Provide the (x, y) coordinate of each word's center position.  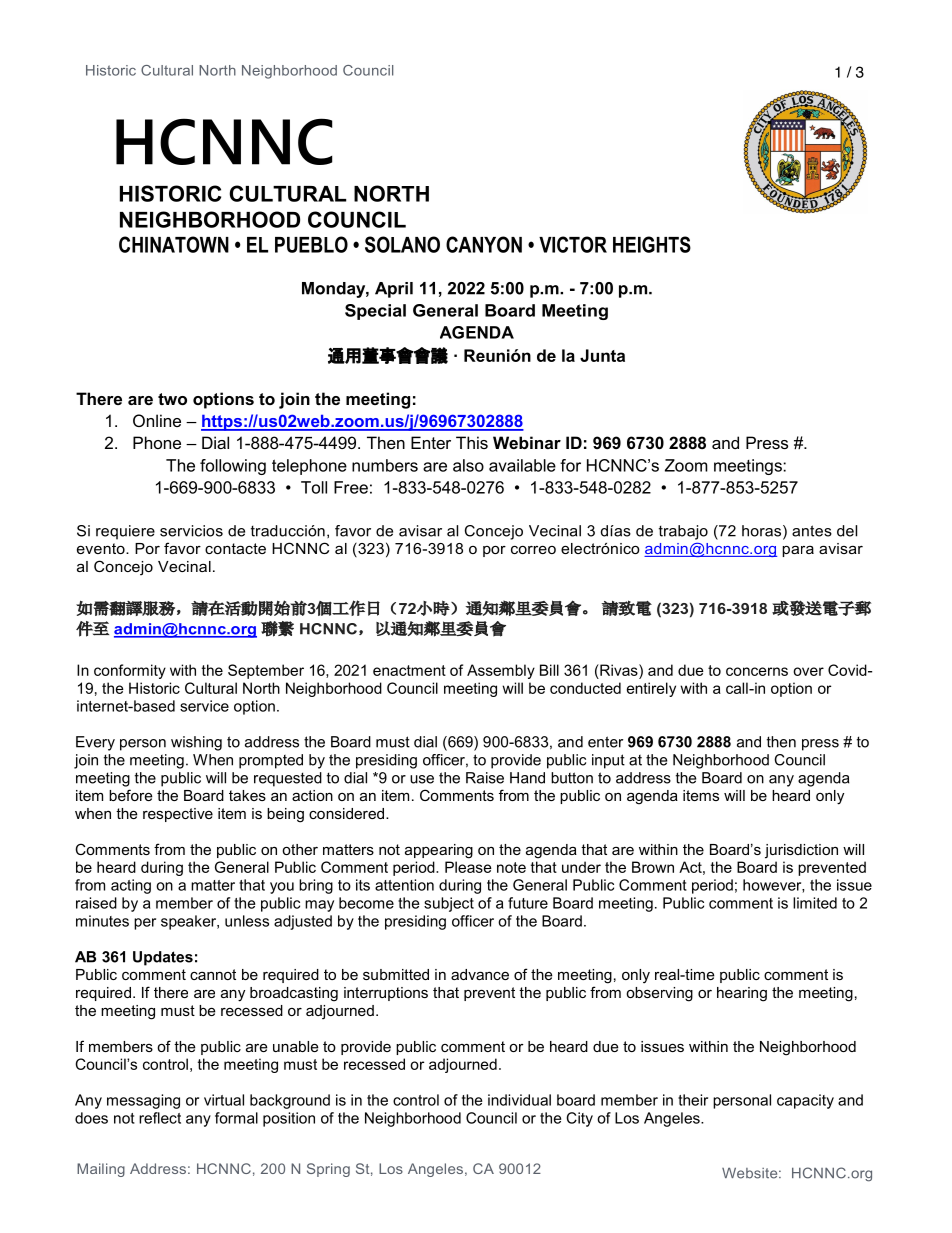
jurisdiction (801, 851)
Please (468, 867)
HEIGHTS (652, 244)
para (798, 551)
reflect (160, 1118)
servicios (191, 531)
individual (519, 1100)
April (394, 290)
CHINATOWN (174, 244)
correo (533, 549)
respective (178, 815)
